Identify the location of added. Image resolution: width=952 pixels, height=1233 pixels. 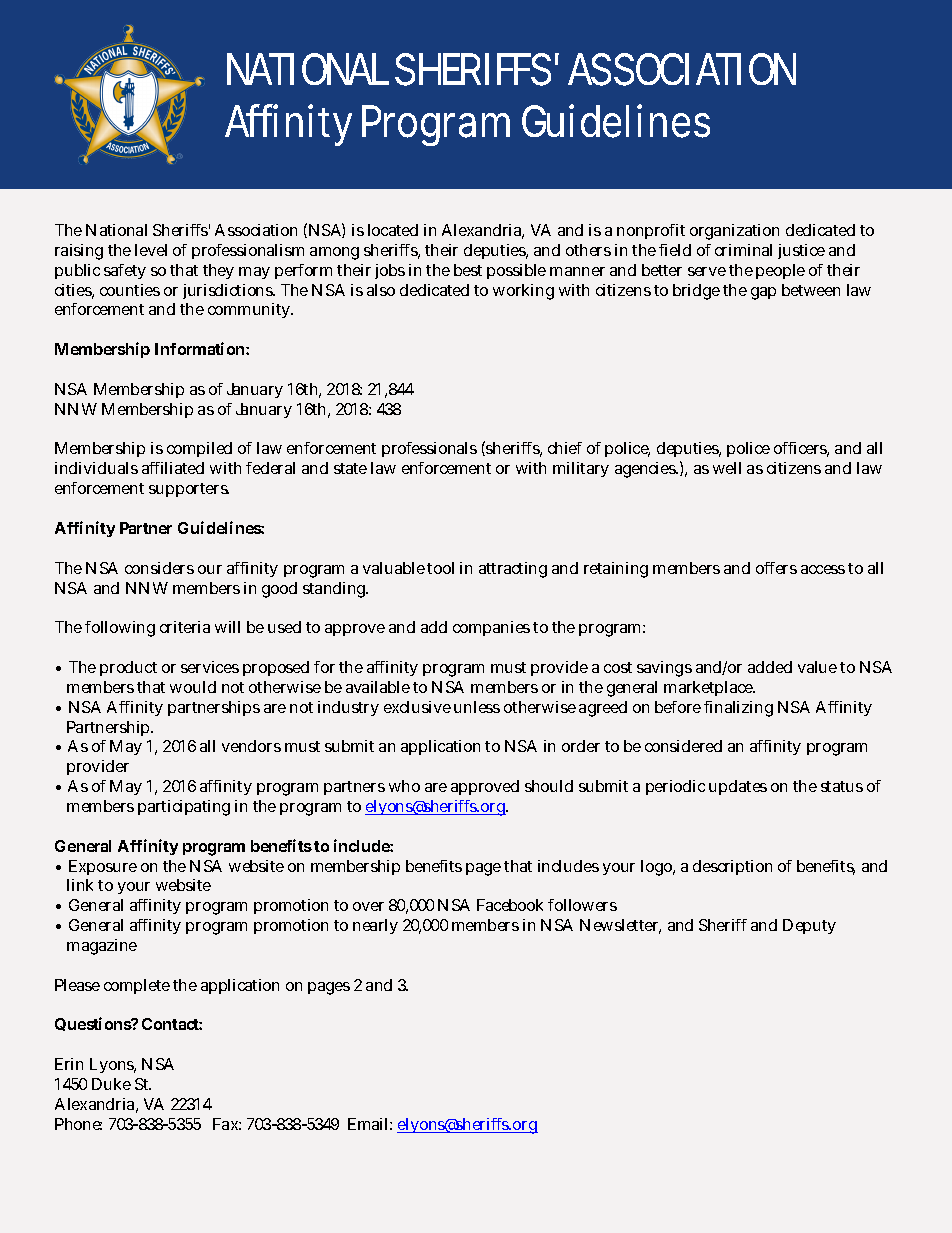
(770, 667).
